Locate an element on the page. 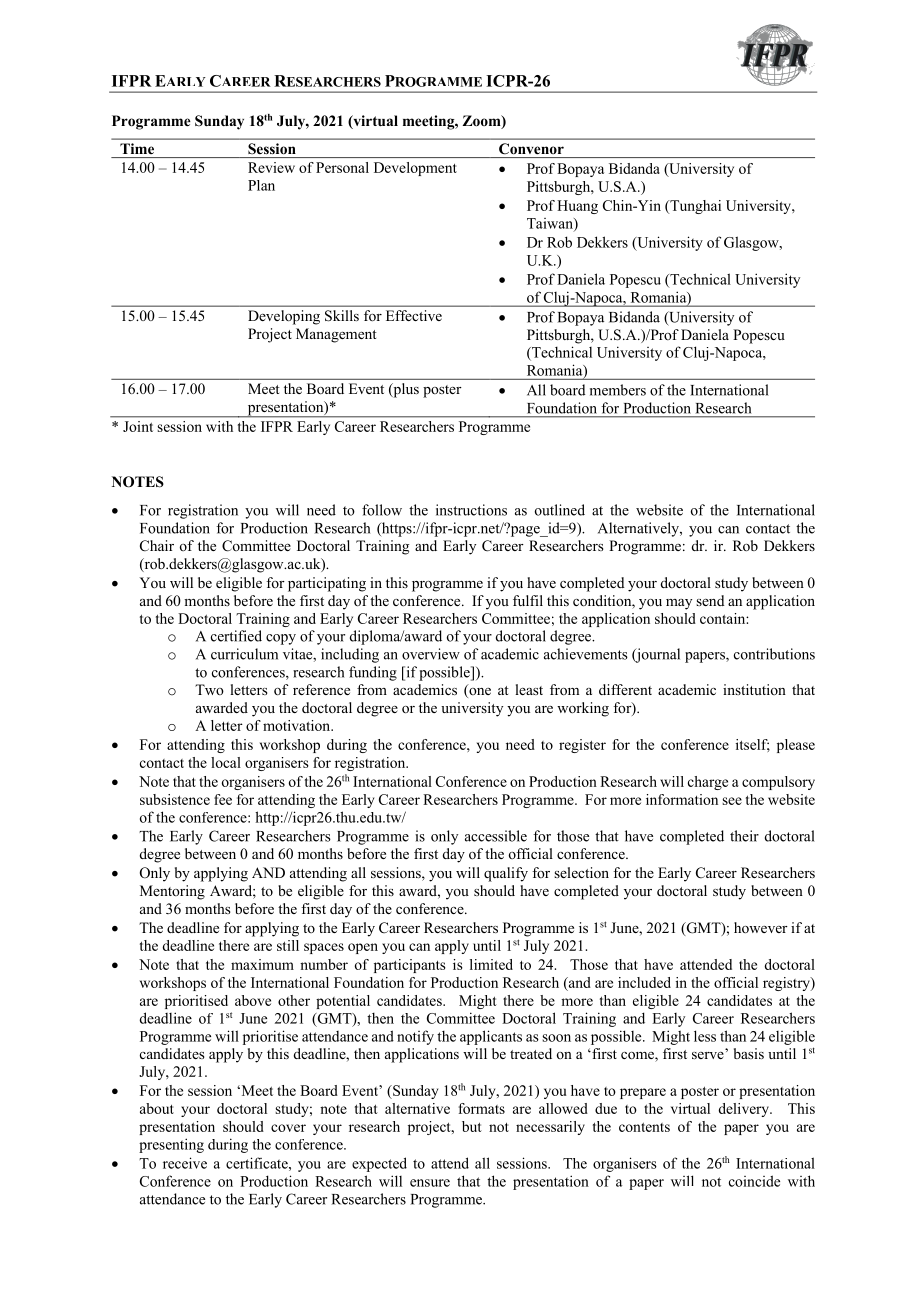 This page has width=924, height=1308. Two is located at coordinates (209, 689).
